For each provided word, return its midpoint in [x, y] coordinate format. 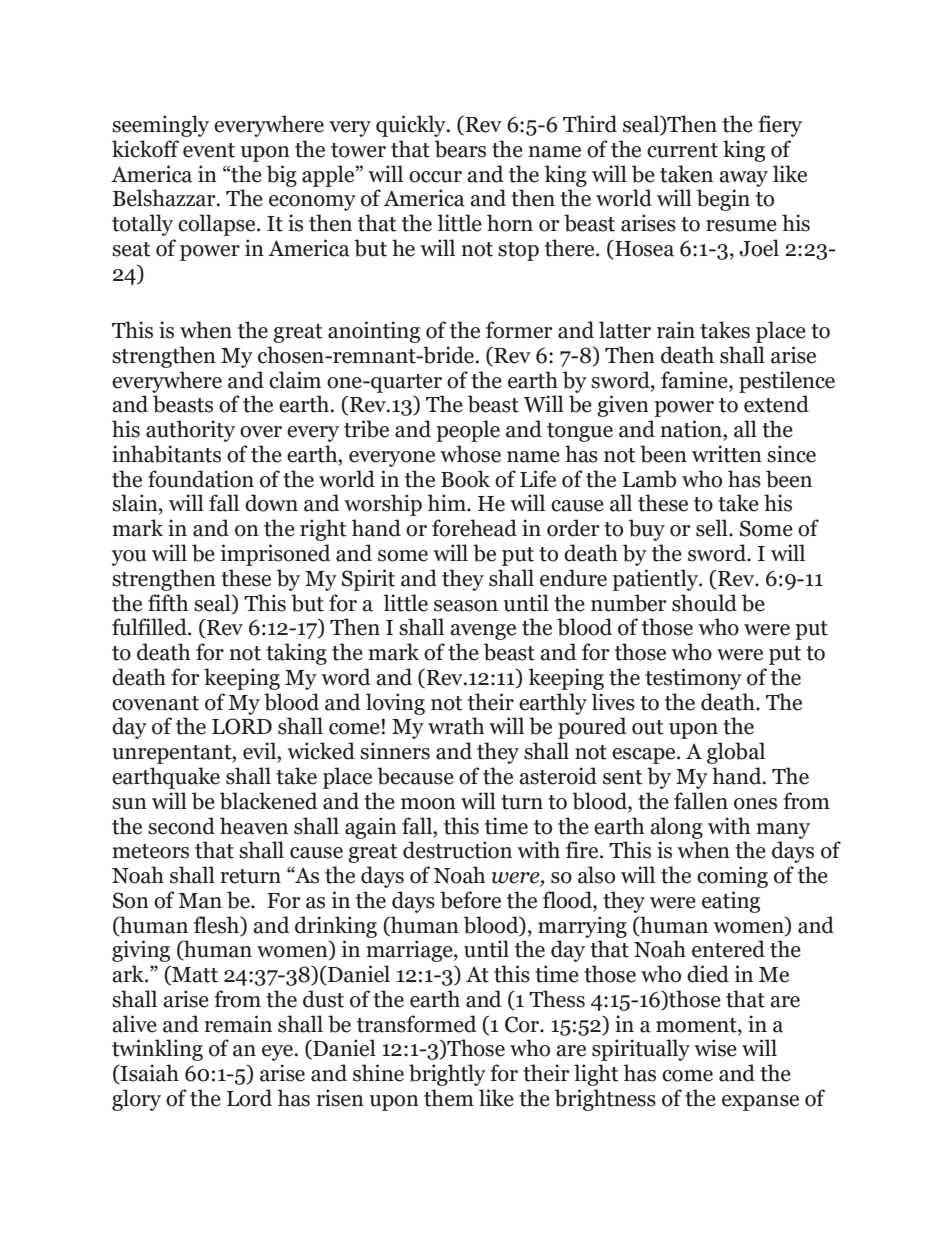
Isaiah [149, 1074]
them [449, 1098]
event [209, 150]
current [682, 150]
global [736, 753]
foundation [201, 479]
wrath [456, 726]
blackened [269, 801]
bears [460, 149]
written [727, 454]
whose [470, 454]
